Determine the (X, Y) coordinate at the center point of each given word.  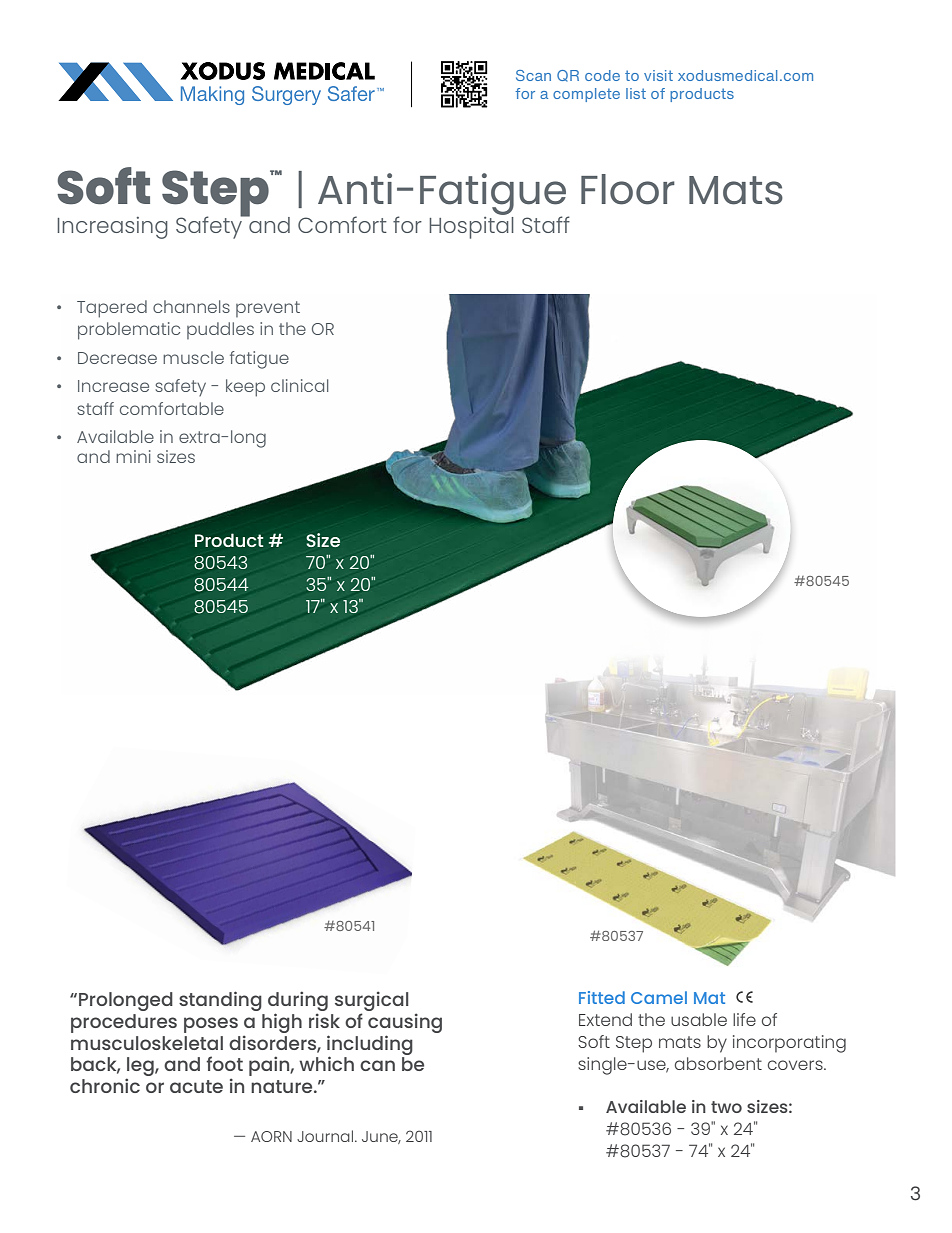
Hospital (471, 226)
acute (196, 1086)
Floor (628, 189)
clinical (299, 385)
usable (699, 1019)
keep (245, 388)
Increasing (112, 228)
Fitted (602, 997)
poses (211, 1025)
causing (405, 1023)
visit (658, 75)
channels (191, 306)
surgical (372, 1002)
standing (220, 1001)
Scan (533, 75)
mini (133, 456)
